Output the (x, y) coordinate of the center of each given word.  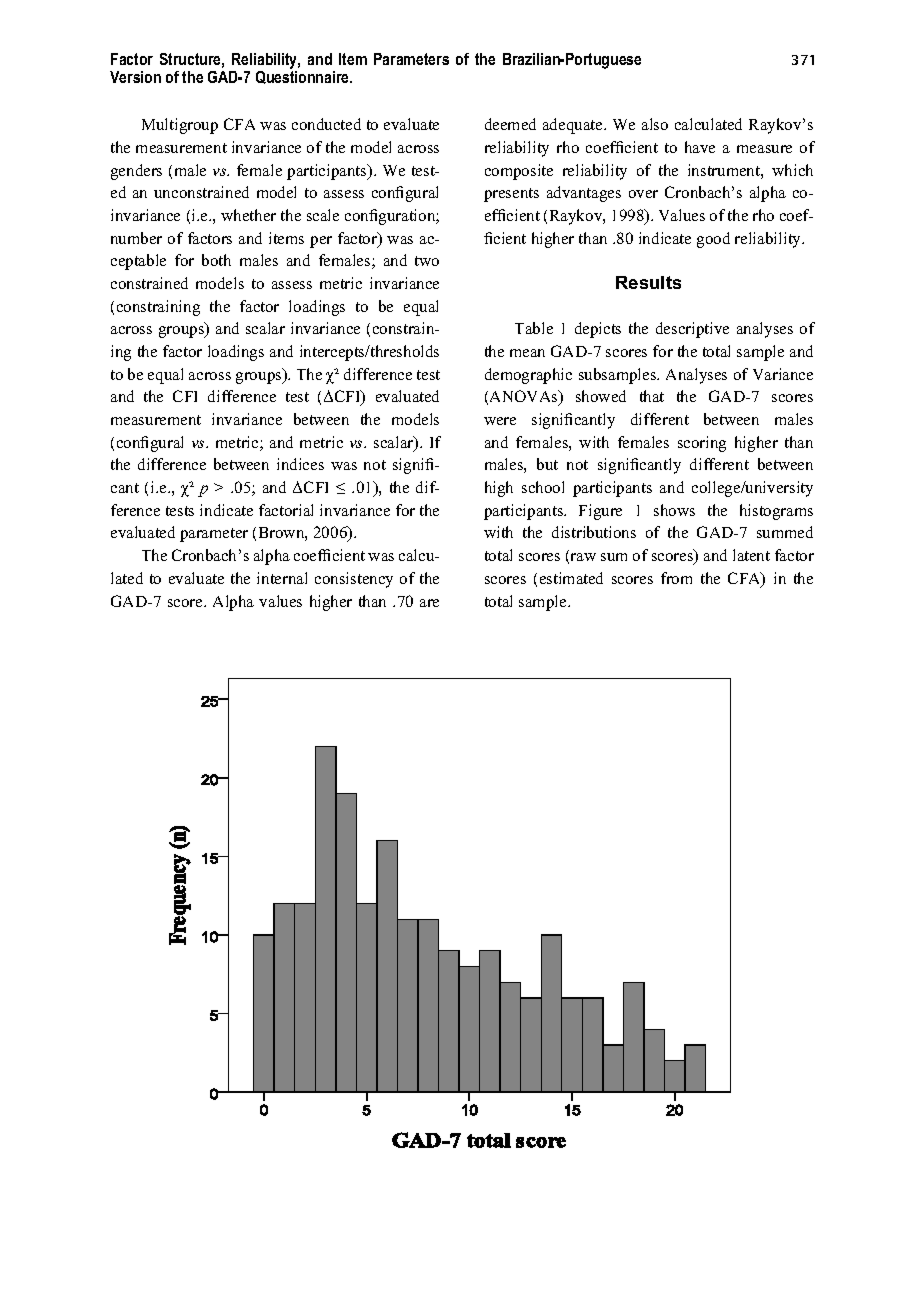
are (429, 603)
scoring (702, 444)
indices (300, 464)
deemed (510, 124)
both (216, 260)
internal (282, 578)
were (500, 421)
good (713, 240)
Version (135, 77)
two (427, 261)
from (676, 578)
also (655, 124)
